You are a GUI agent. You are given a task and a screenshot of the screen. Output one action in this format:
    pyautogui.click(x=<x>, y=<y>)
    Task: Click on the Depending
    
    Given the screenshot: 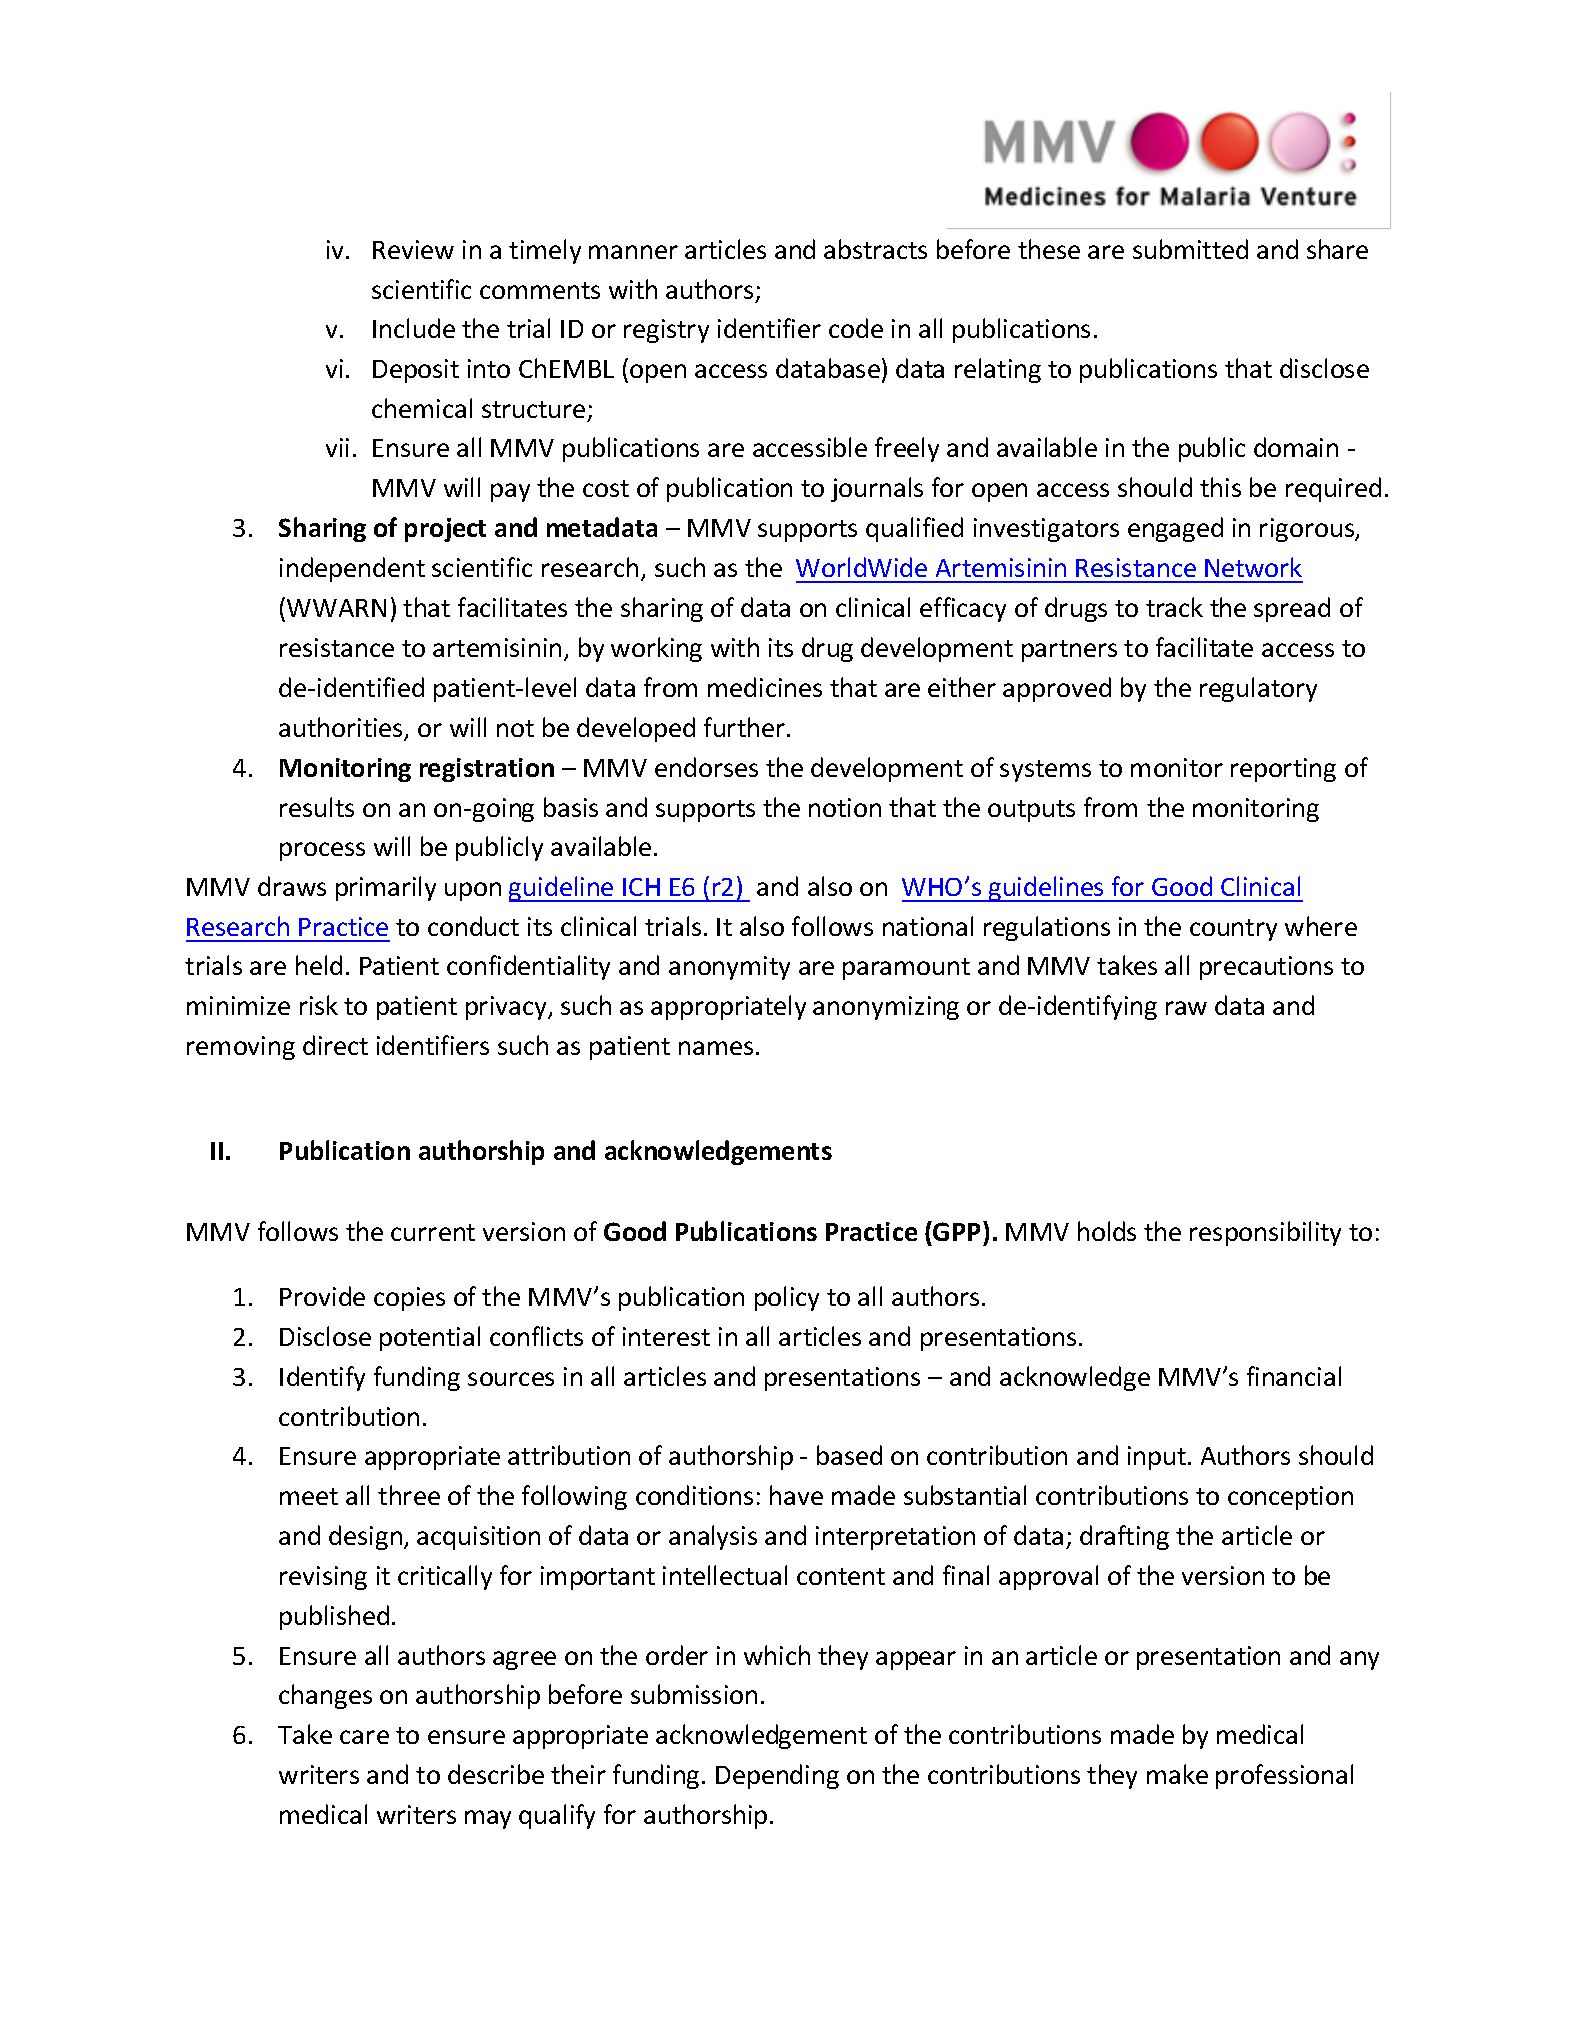 What is the action you would take?
    pyautogui.click(x=777, y=1776)
